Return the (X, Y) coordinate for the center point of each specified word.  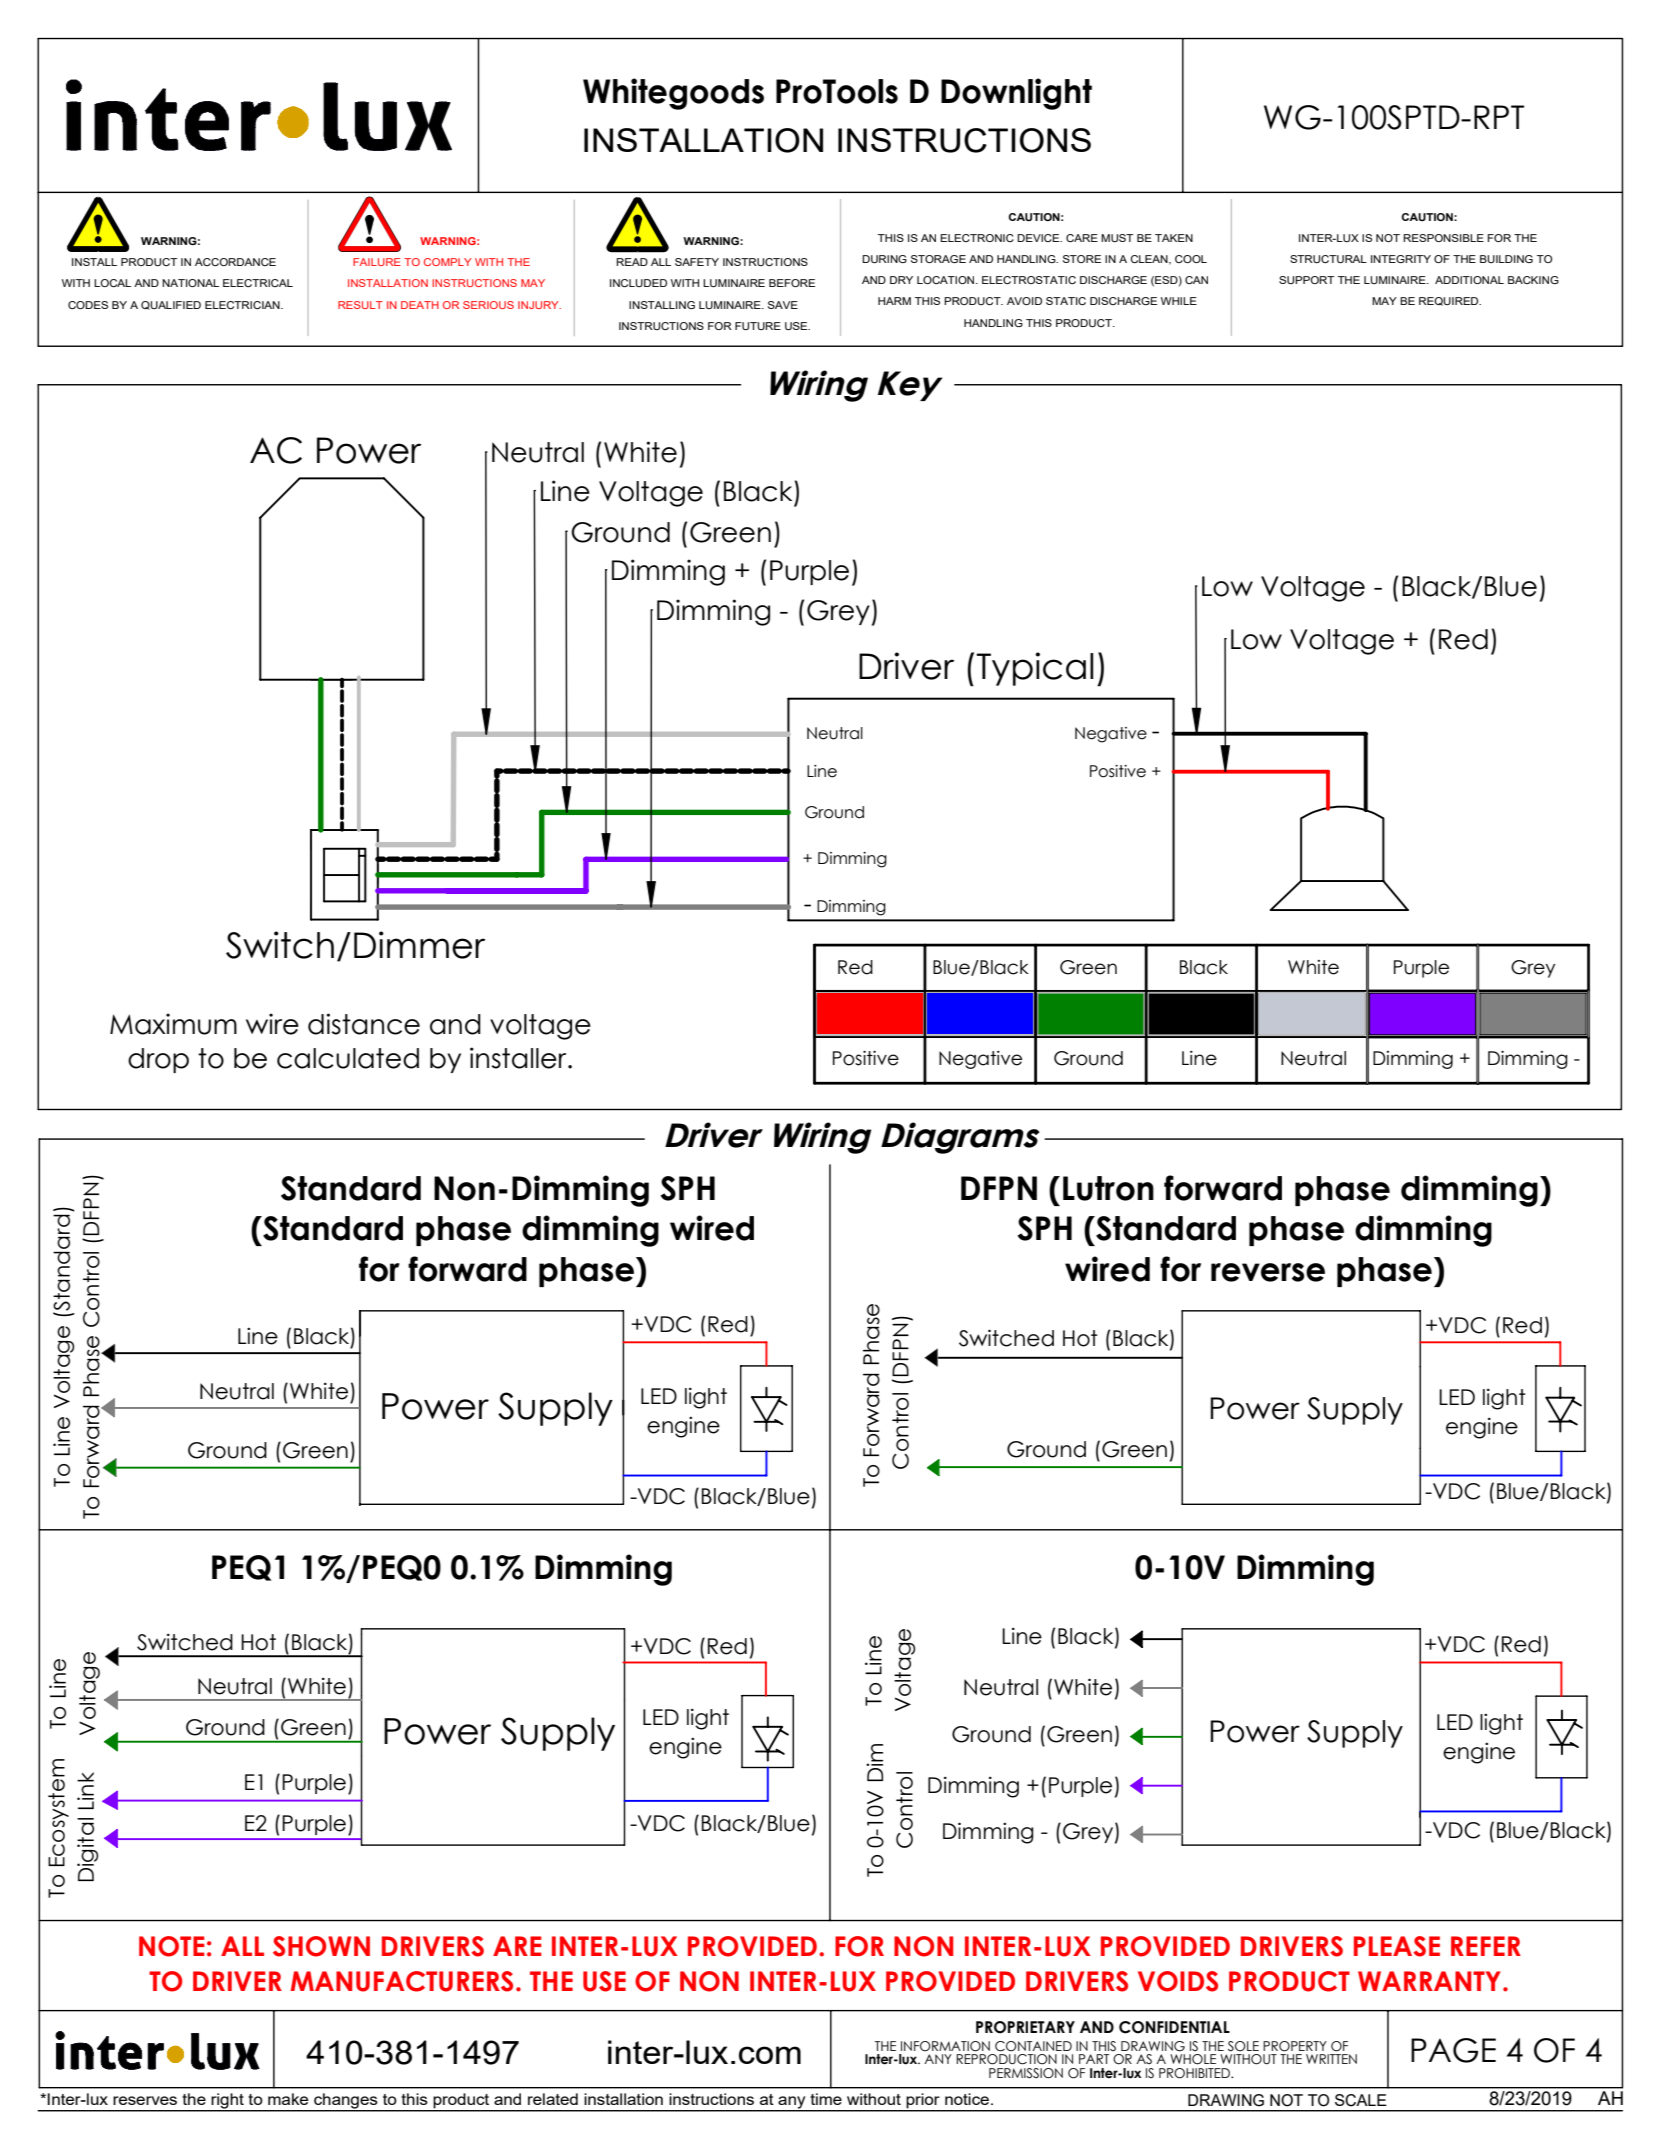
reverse (1268, 1272)
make (288, 2099)
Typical (1035, 669)
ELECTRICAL (258, 283)
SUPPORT (1306, 280)
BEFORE (792, 283)
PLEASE (1397, 1946)
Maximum (173, 1024)
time (826, 2099)
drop (158, 1060)
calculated (348, 1058)
